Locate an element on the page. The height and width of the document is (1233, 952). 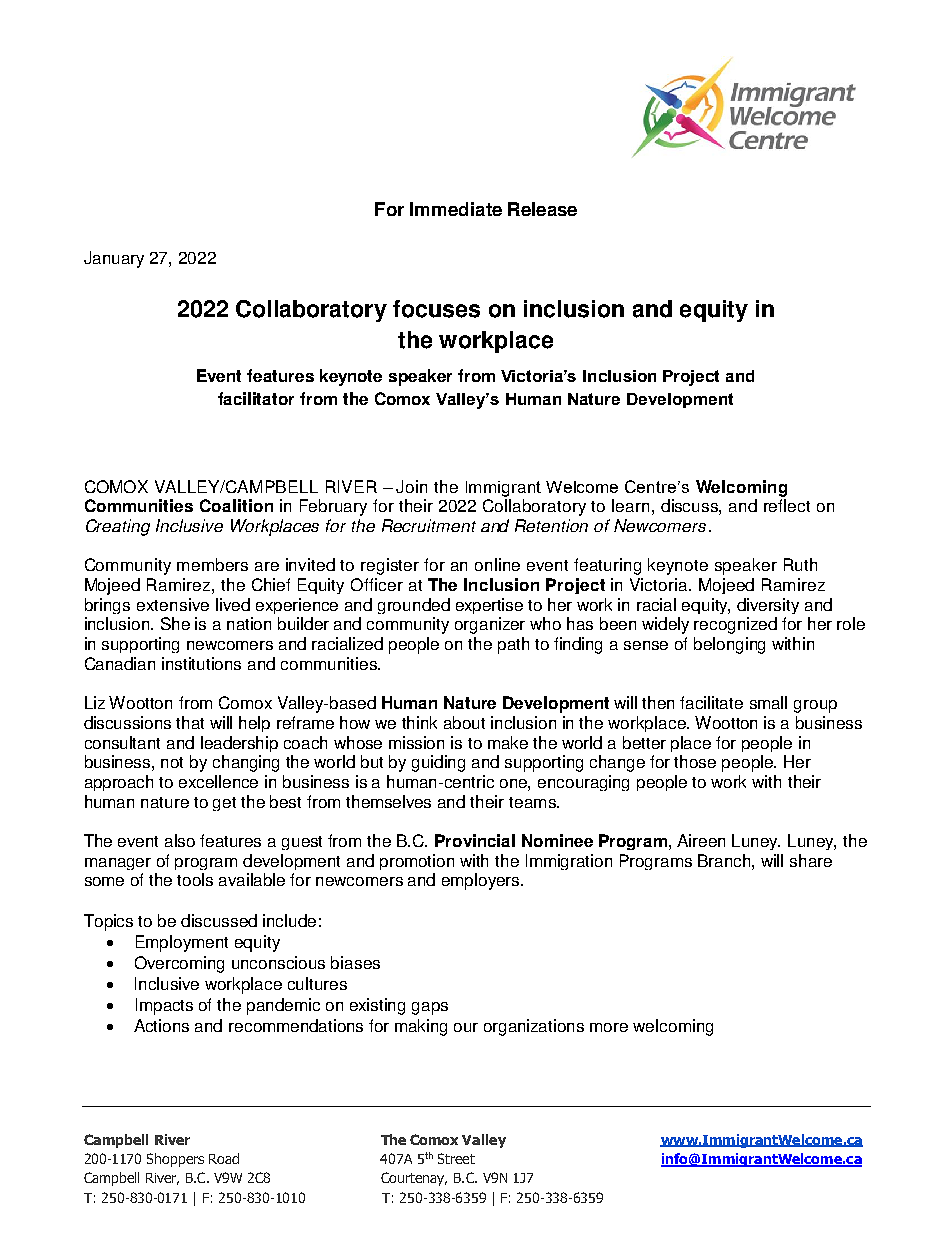
Employment is located at coordinates (182, 943).
